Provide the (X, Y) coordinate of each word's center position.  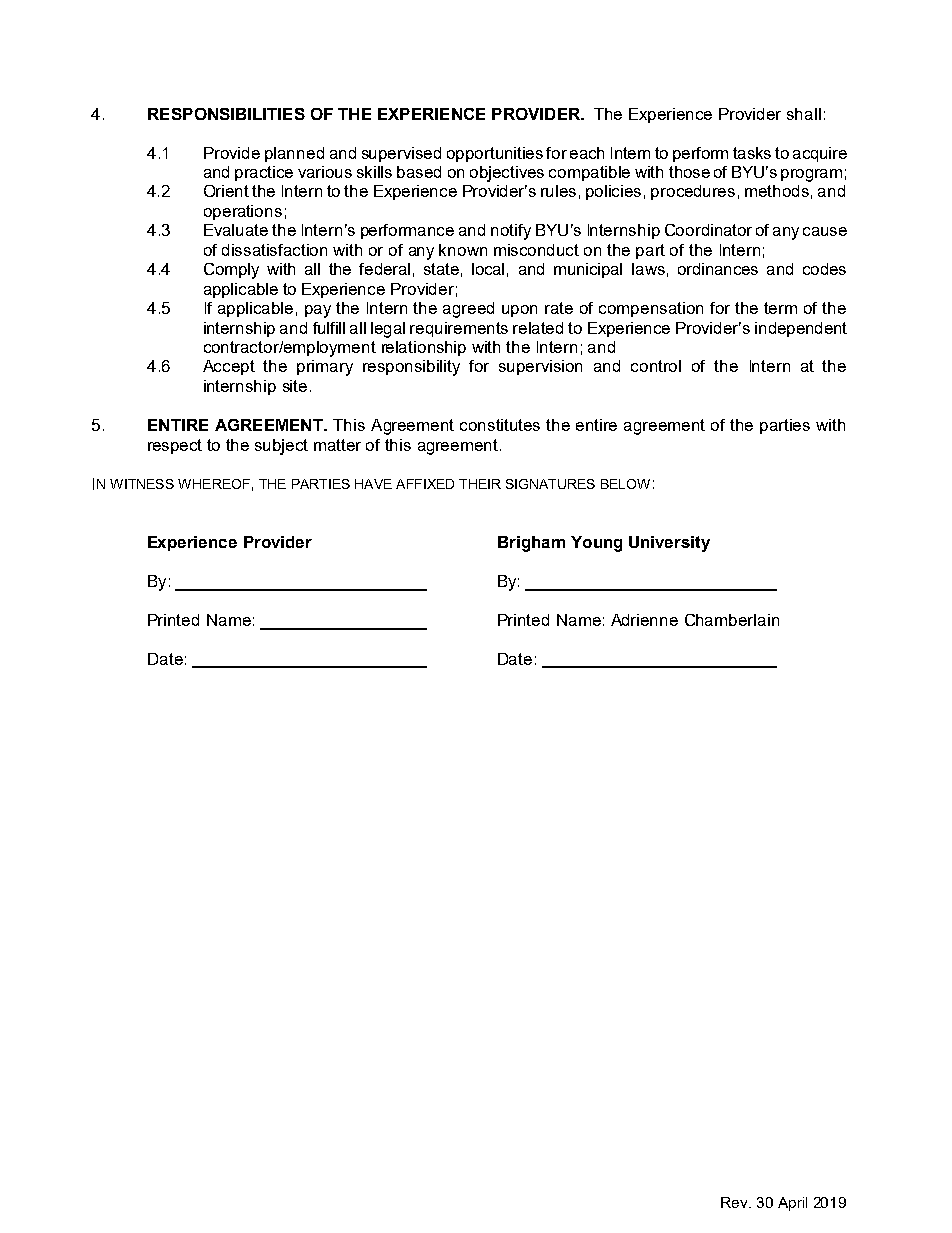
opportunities (495, 154)
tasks (752, 153)
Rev (735, 1202)
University (669, 544)
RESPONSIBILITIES (226, 114)
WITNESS (142, 484)
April (792, 1204)
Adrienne (644, 620)
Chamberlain (732, 620)
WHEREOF (214, 484)
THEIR (480, 484)
